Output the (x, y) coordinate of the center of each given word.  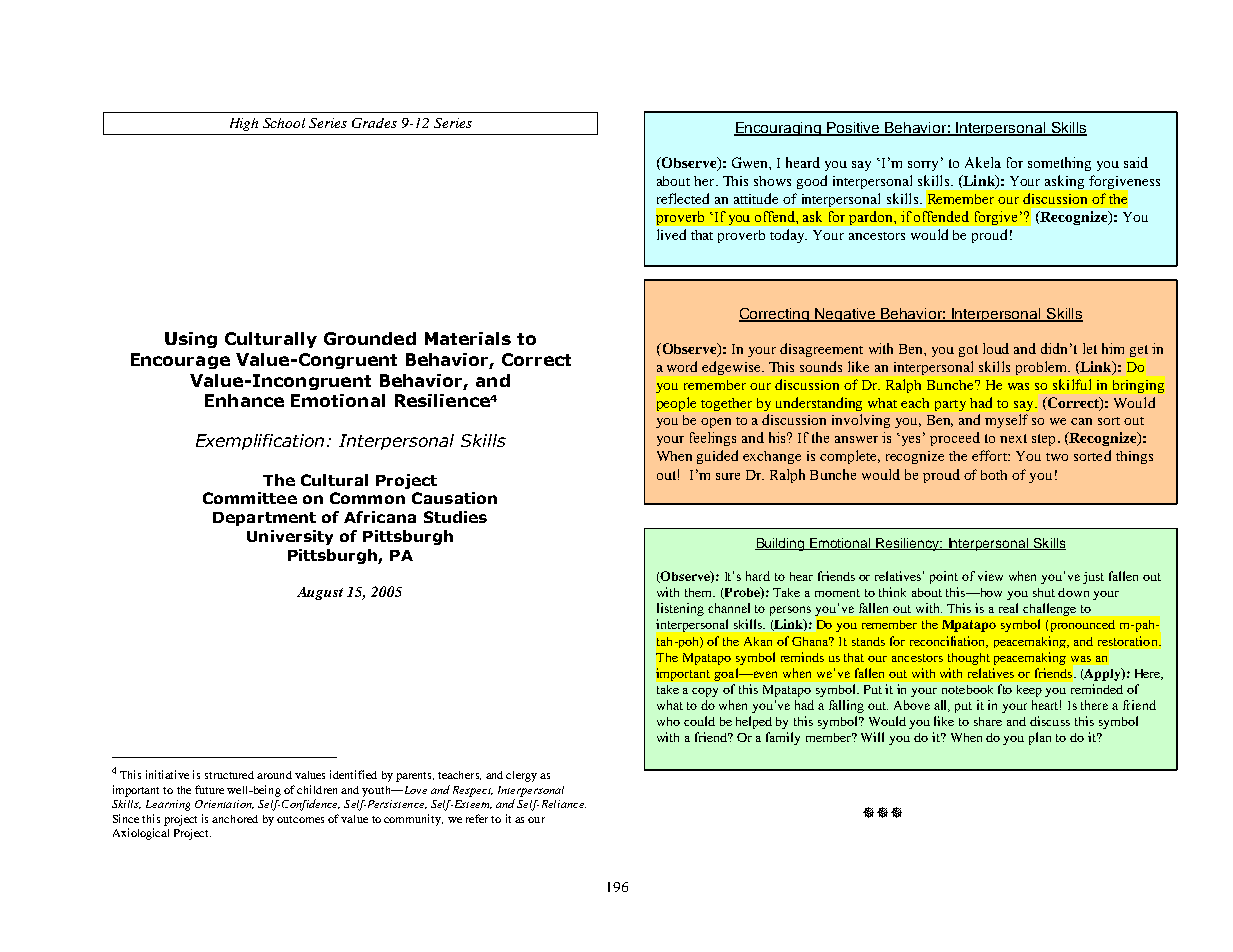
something (1059, 164)
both (994, 475)
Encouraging (778, 129)
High (244, 124)
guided (717, 457)
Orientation (224, 804)
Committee (250, 498)
